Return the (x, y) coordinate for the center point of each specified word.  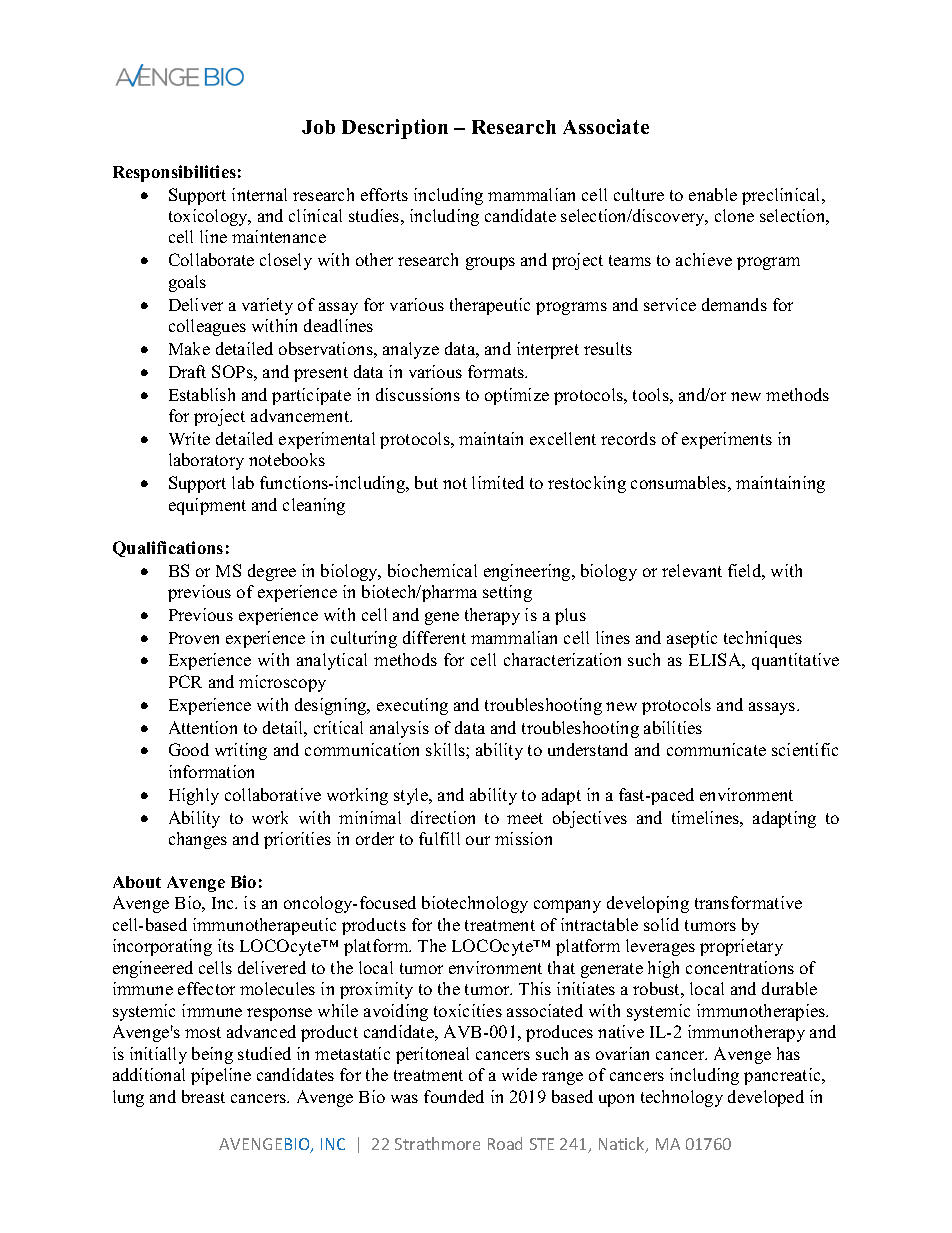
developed (766, 1098)
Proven (194, 638)
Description (395, 129)
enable (713, 194)
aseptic (692, 639)
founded (454, 1096)
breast (203, 1096)
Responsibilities (174, 173)
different (434, 637)
